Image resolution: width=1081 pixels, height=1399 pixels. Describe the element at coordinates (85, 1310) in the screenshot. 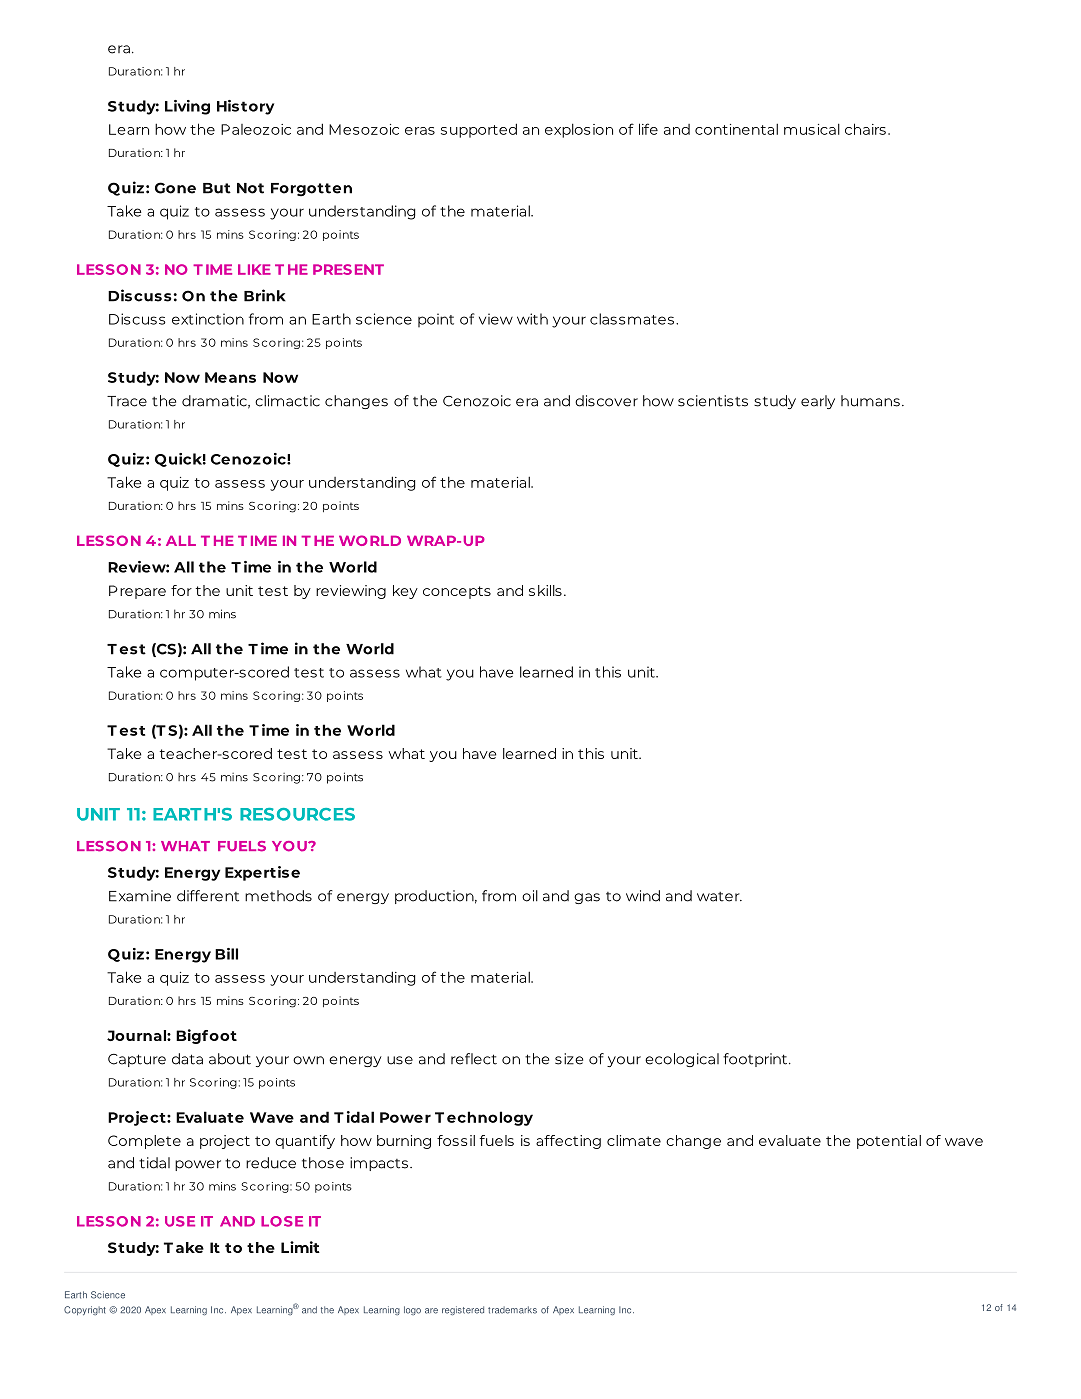

I see `Copyright` at that location.
